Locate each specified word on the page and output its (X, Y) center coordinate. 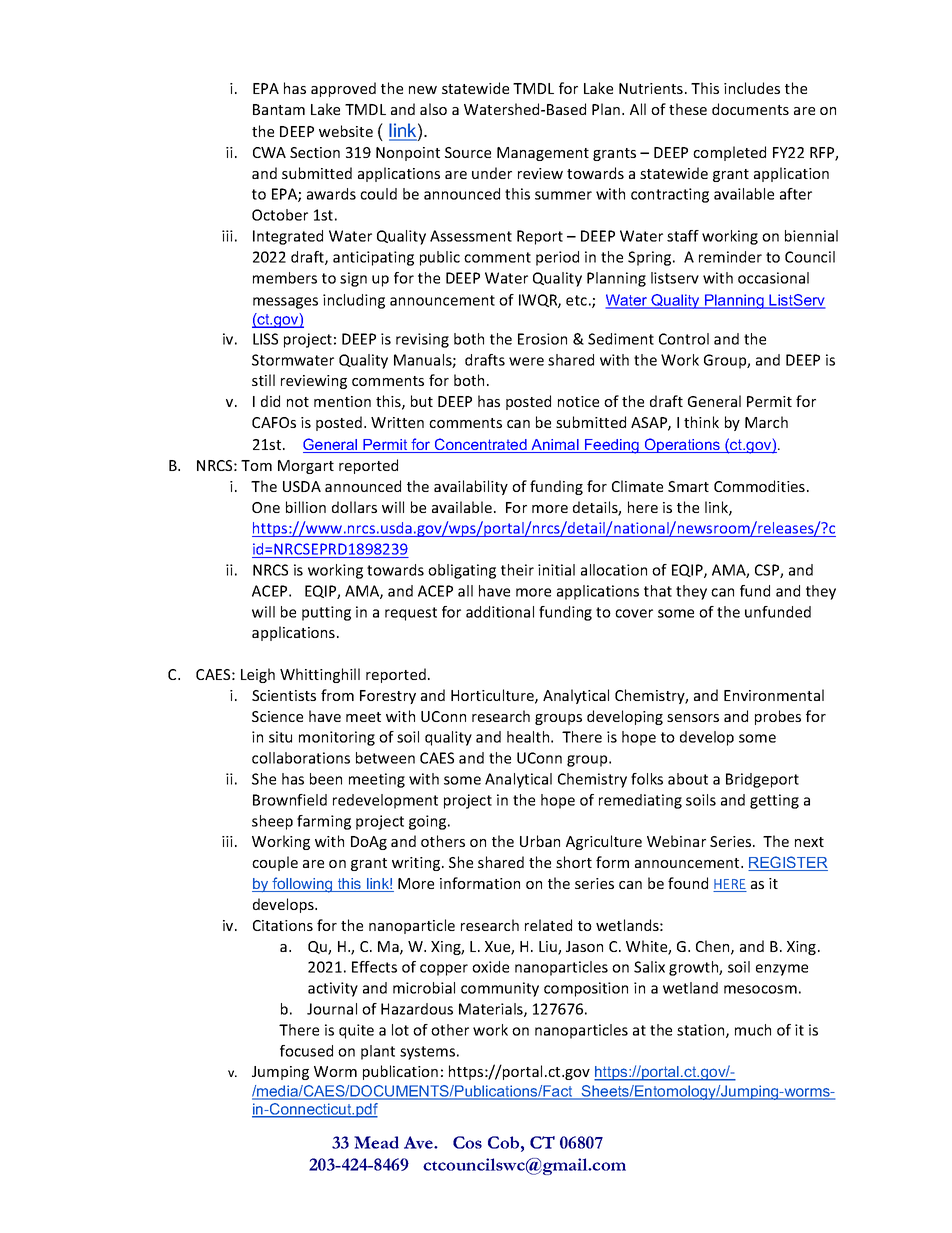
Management (543, 154)
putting (326, 613)
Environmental (774, 695)
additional (500, 612)
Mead (376, 1142)
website (346, 131)
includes (752, 88)
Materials (492, 1010)
